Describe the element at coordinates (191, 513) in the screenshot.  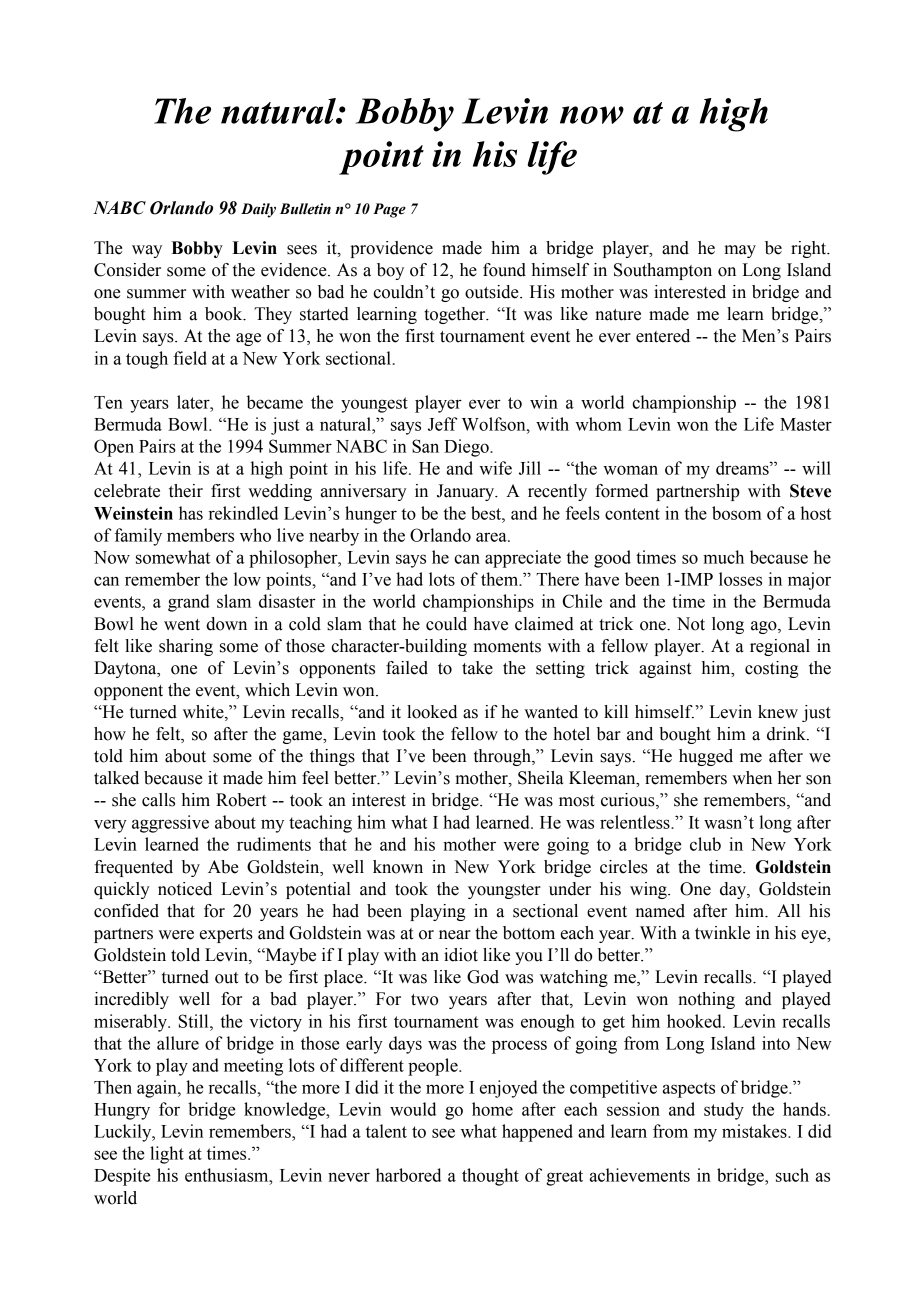
I see `has` at that location.
